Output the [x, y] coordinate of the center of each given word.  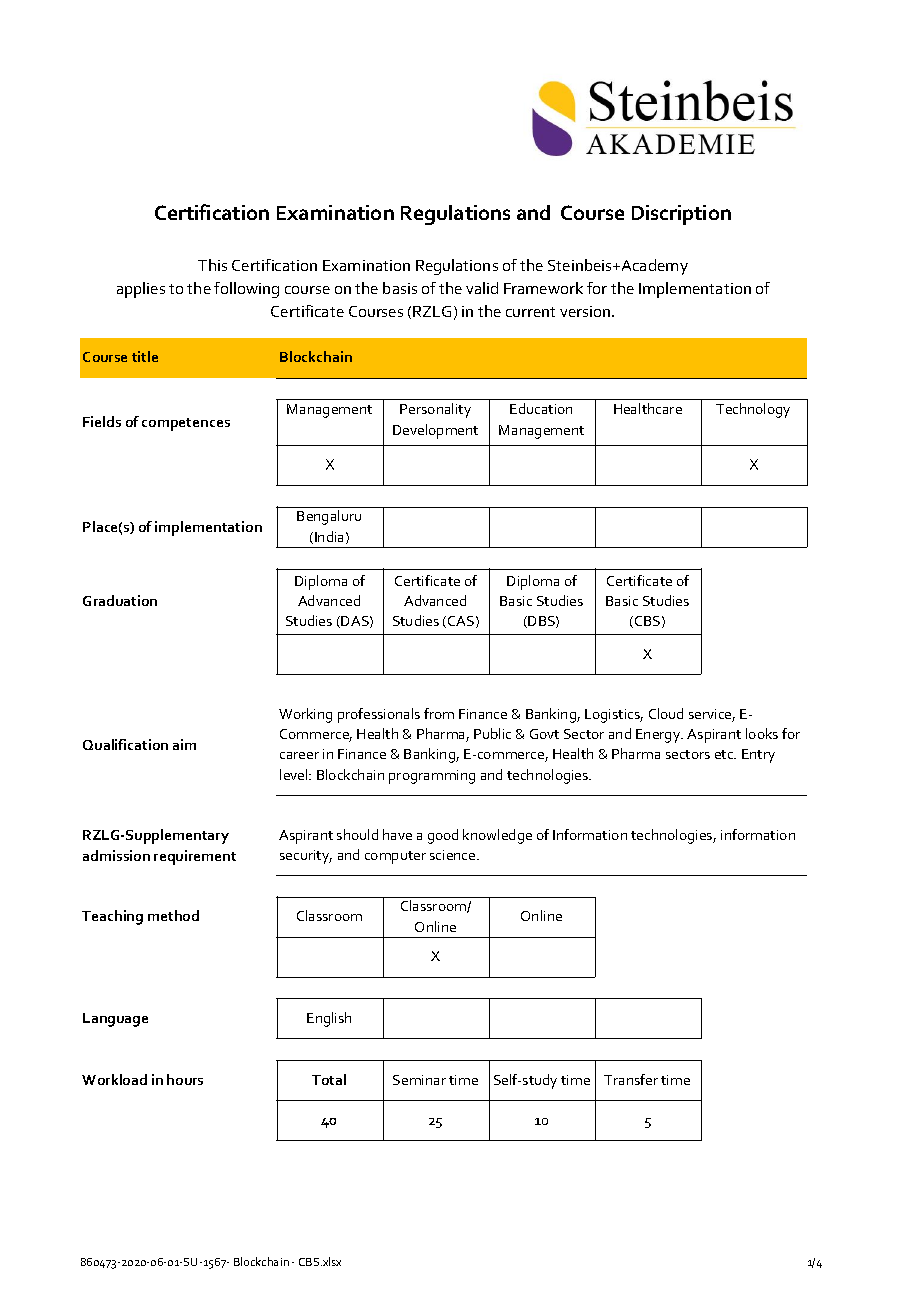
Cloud [666, 713]
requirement [195, 857]
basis [400, 288]
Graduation [120, 600]
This [212, 265]
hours [185, 1079]
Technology [753, 410]
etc [725, 754]
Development [435, 431]
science [454, 855]
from [439, 713]
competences [186, 424]
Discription [681, 215]
